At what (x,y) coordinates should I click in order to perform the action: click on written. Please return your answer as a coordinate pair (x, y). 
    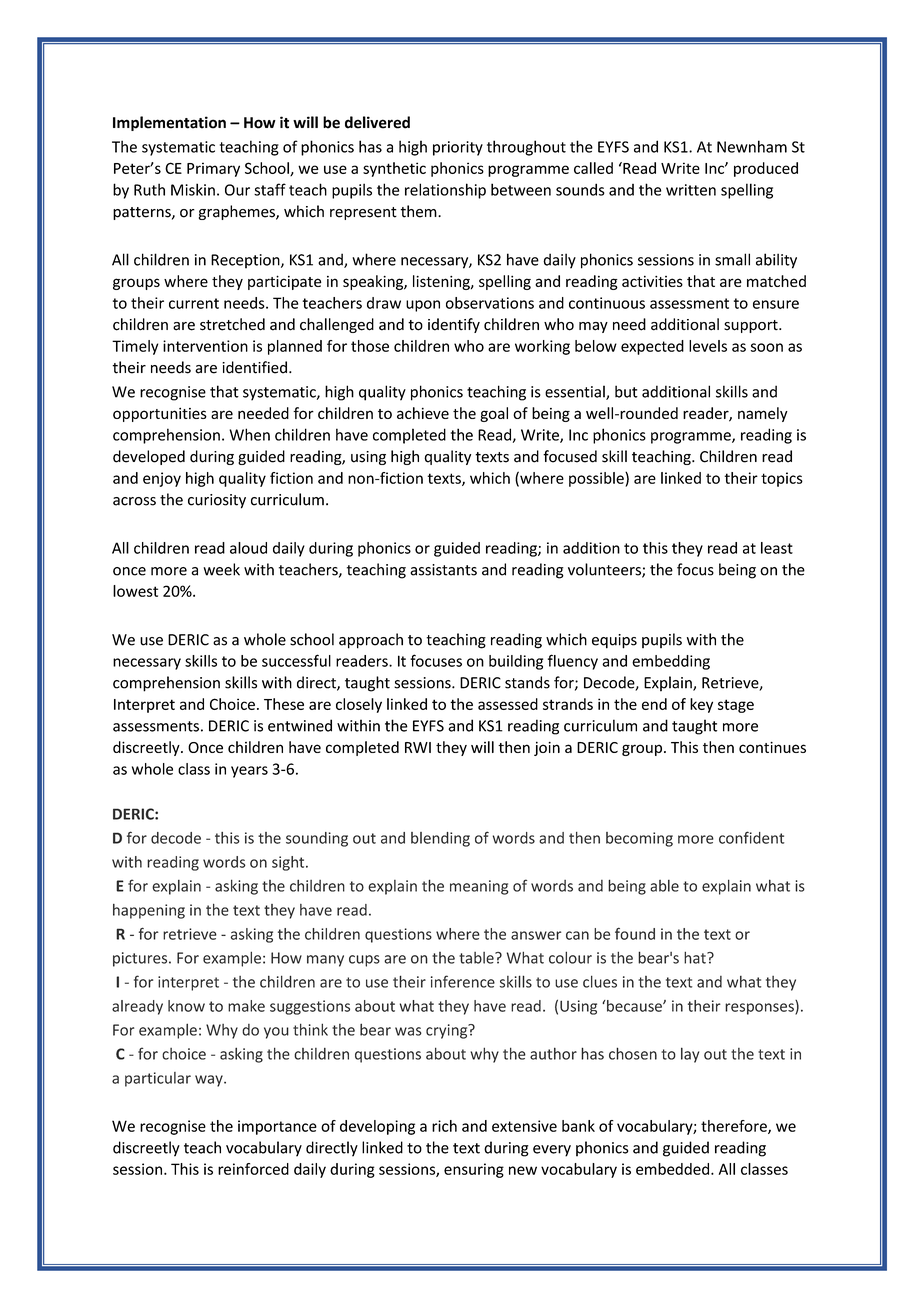
    Looking at the image, I should click on (691, 190).
